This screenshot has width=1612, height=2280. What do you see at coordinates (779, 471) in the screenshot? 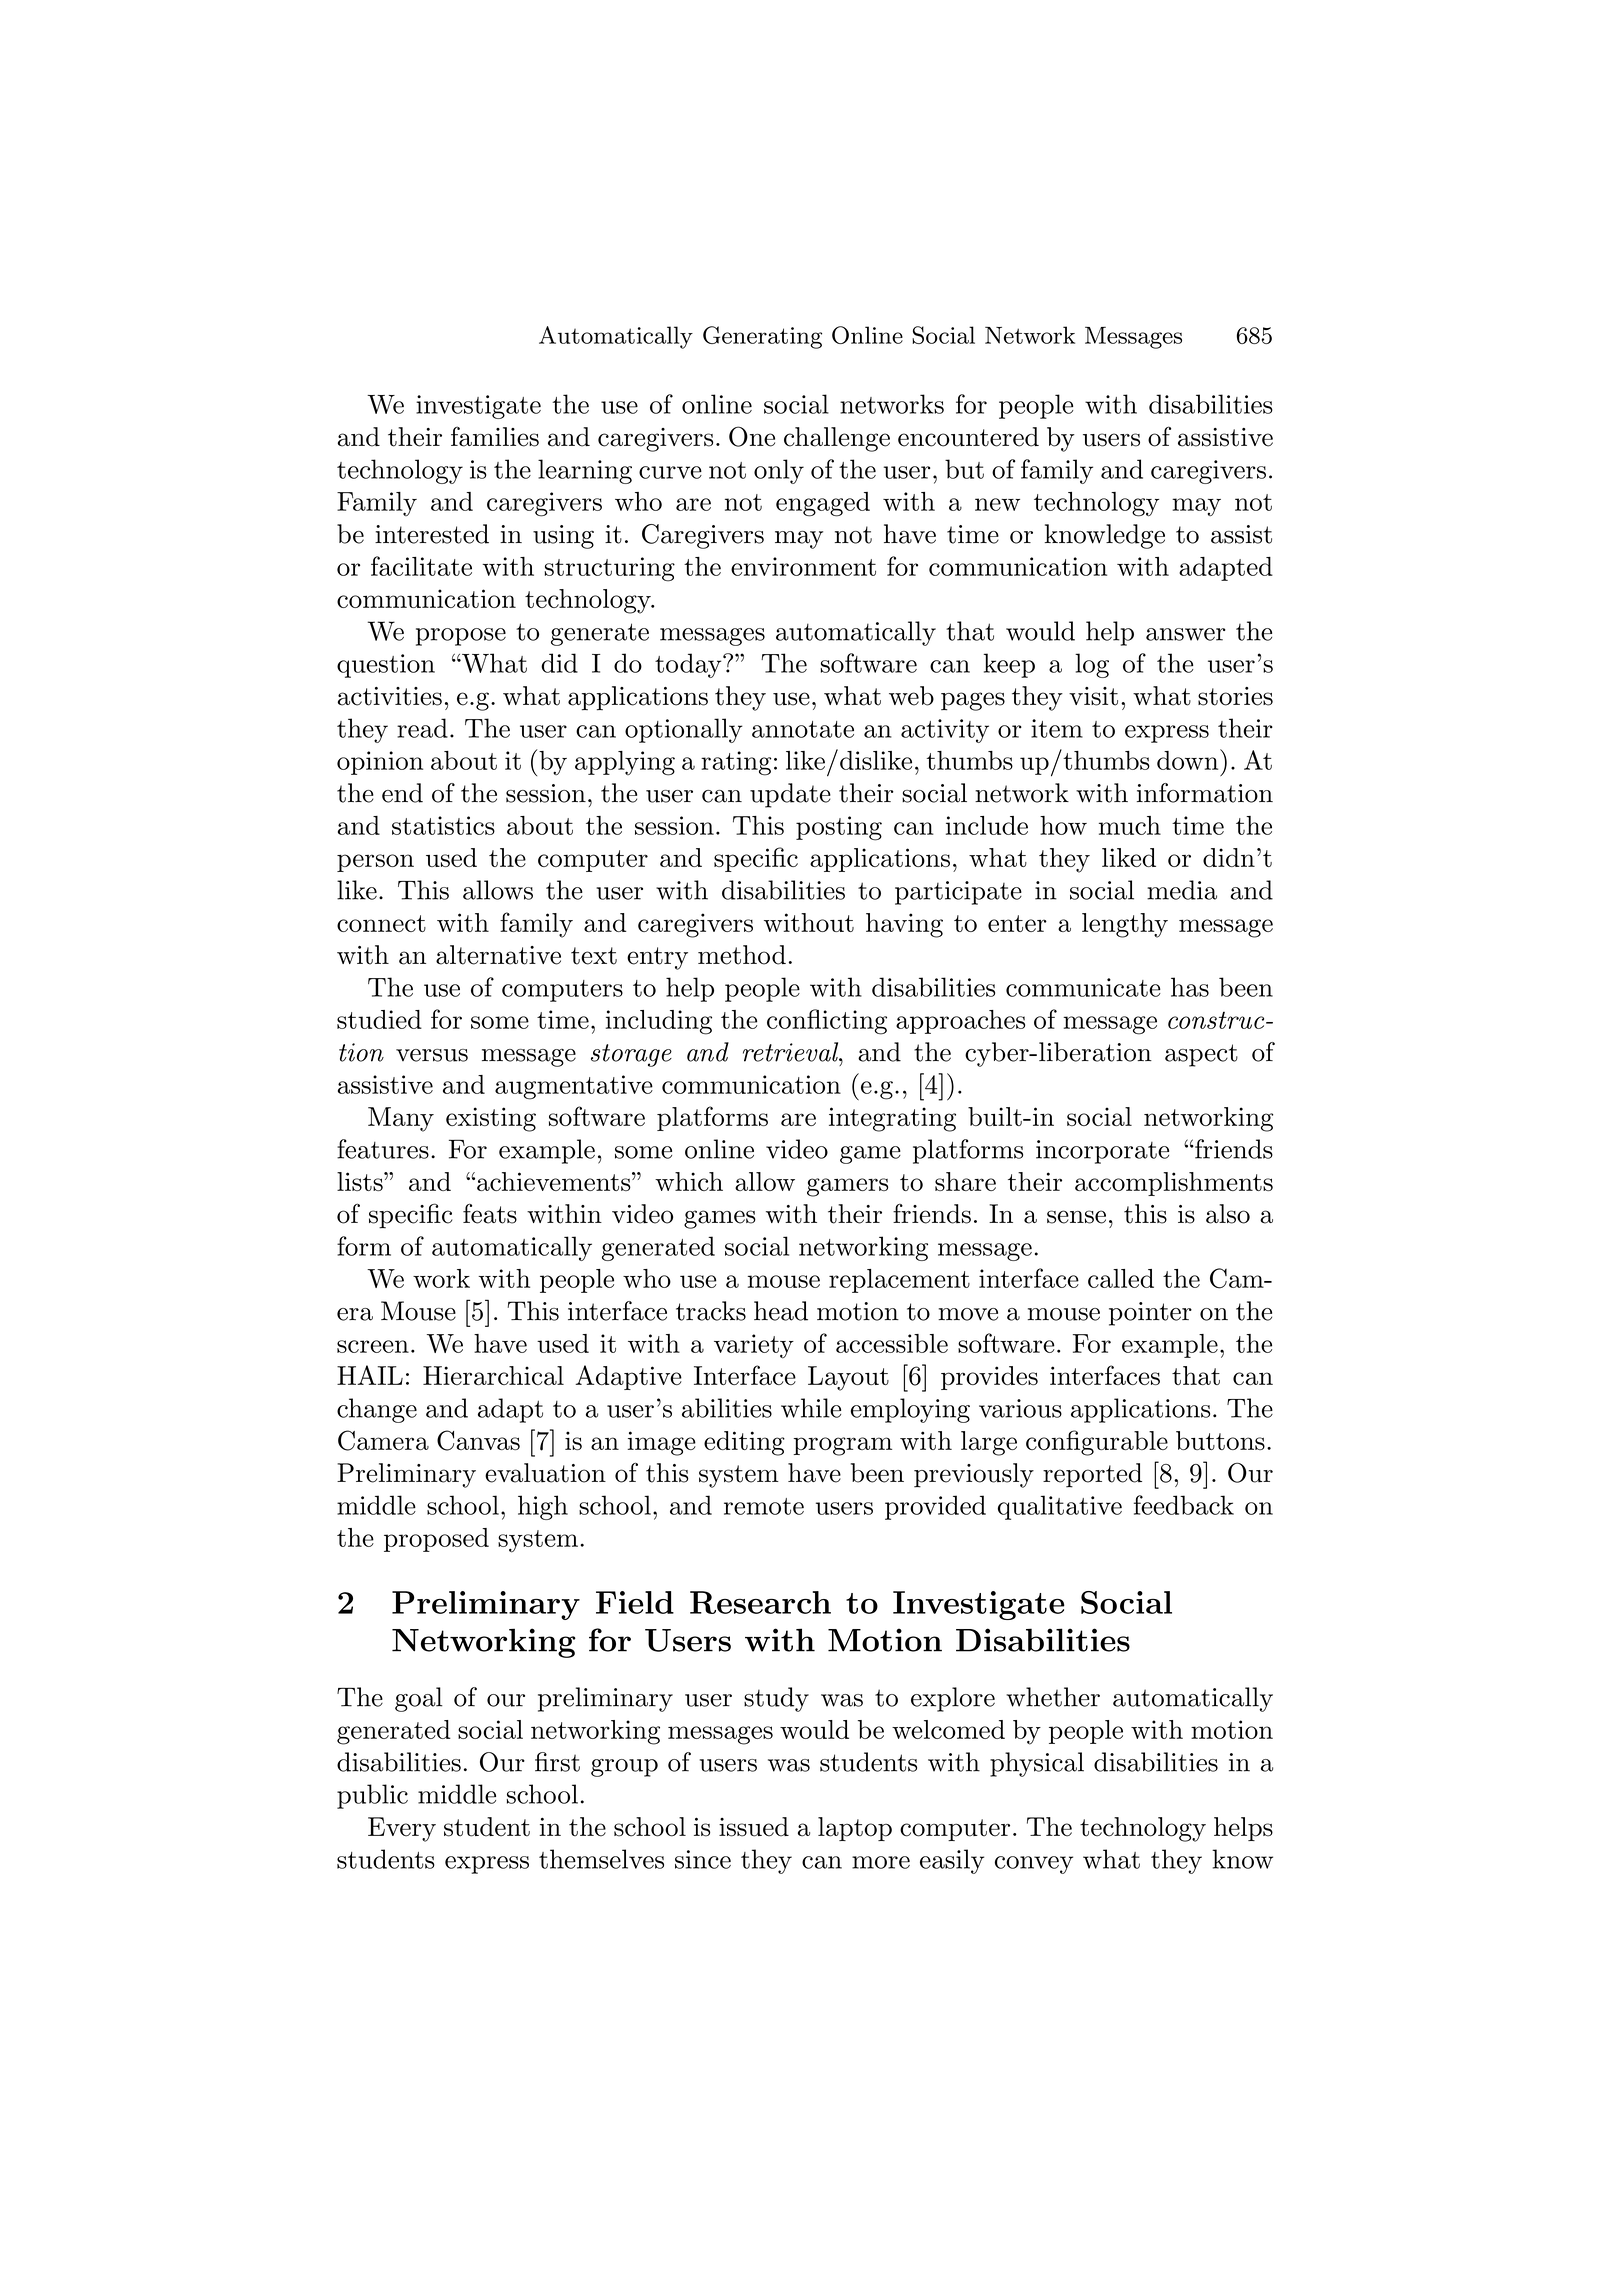
I see `only` at bounding box center [779, 471].
